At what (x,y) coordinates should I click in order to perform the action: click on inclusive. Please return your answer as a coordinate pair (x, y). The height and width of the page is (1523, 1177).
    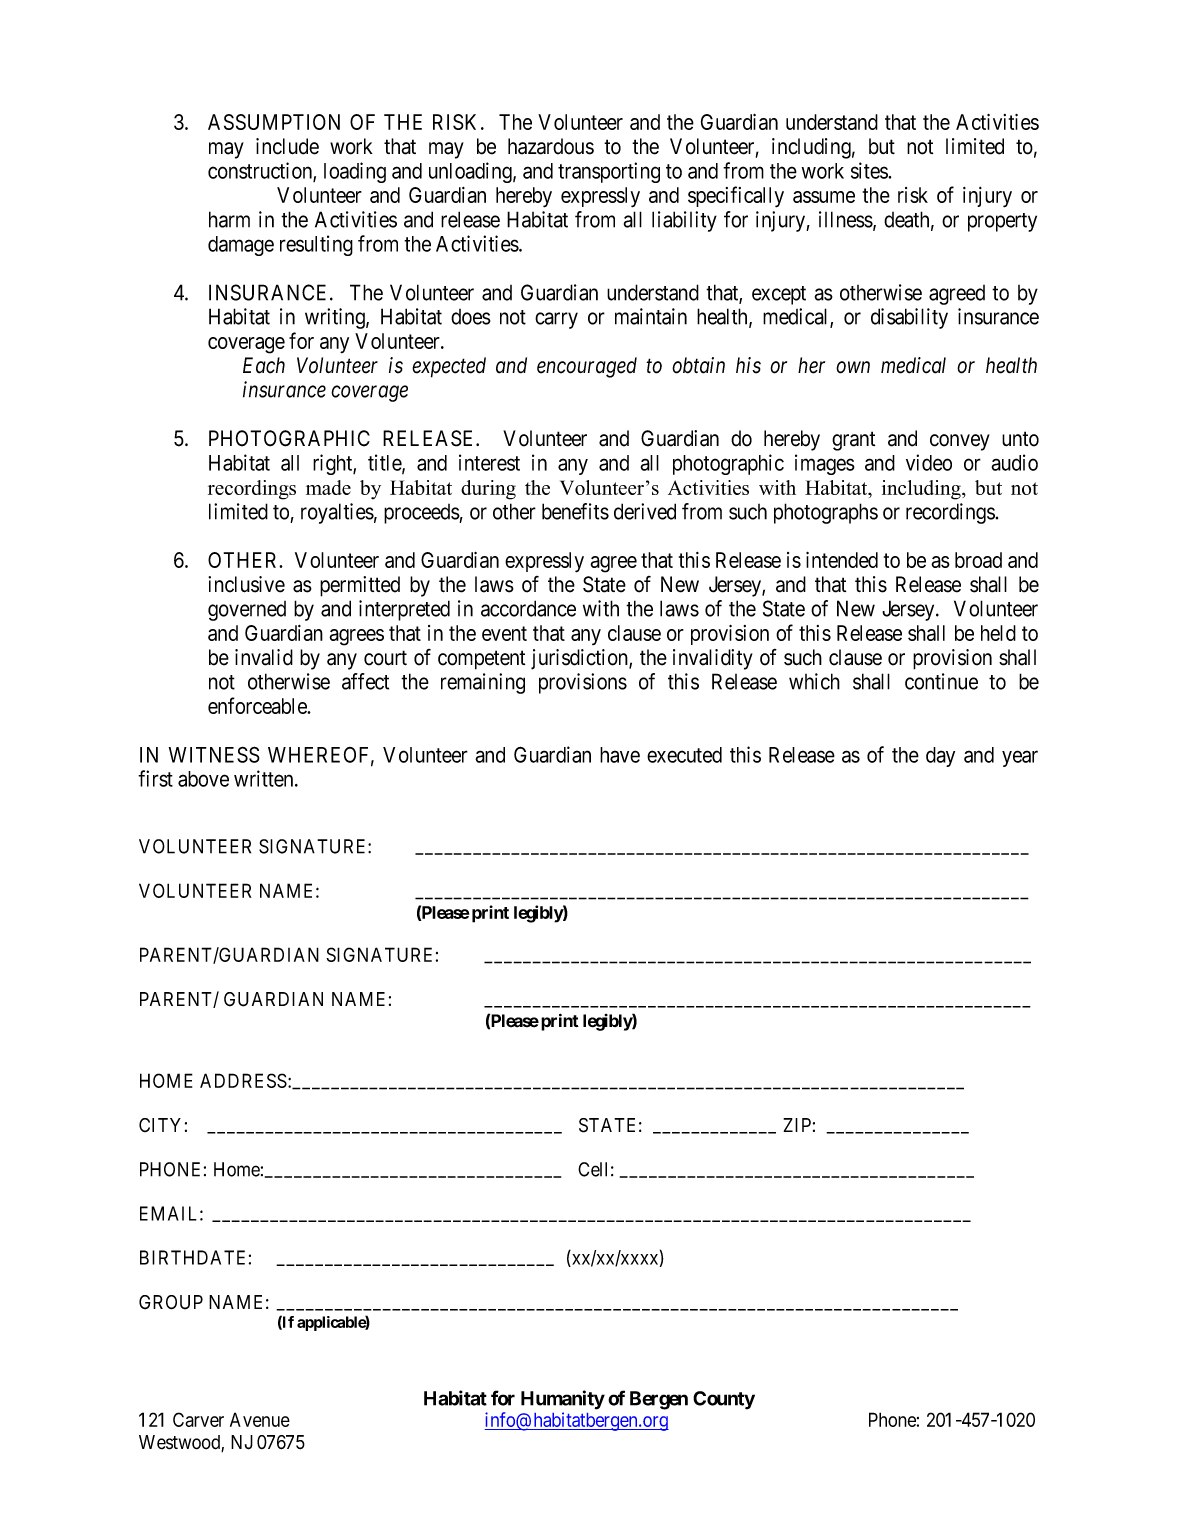
    Looking at the image, I should click on (246, 584).
